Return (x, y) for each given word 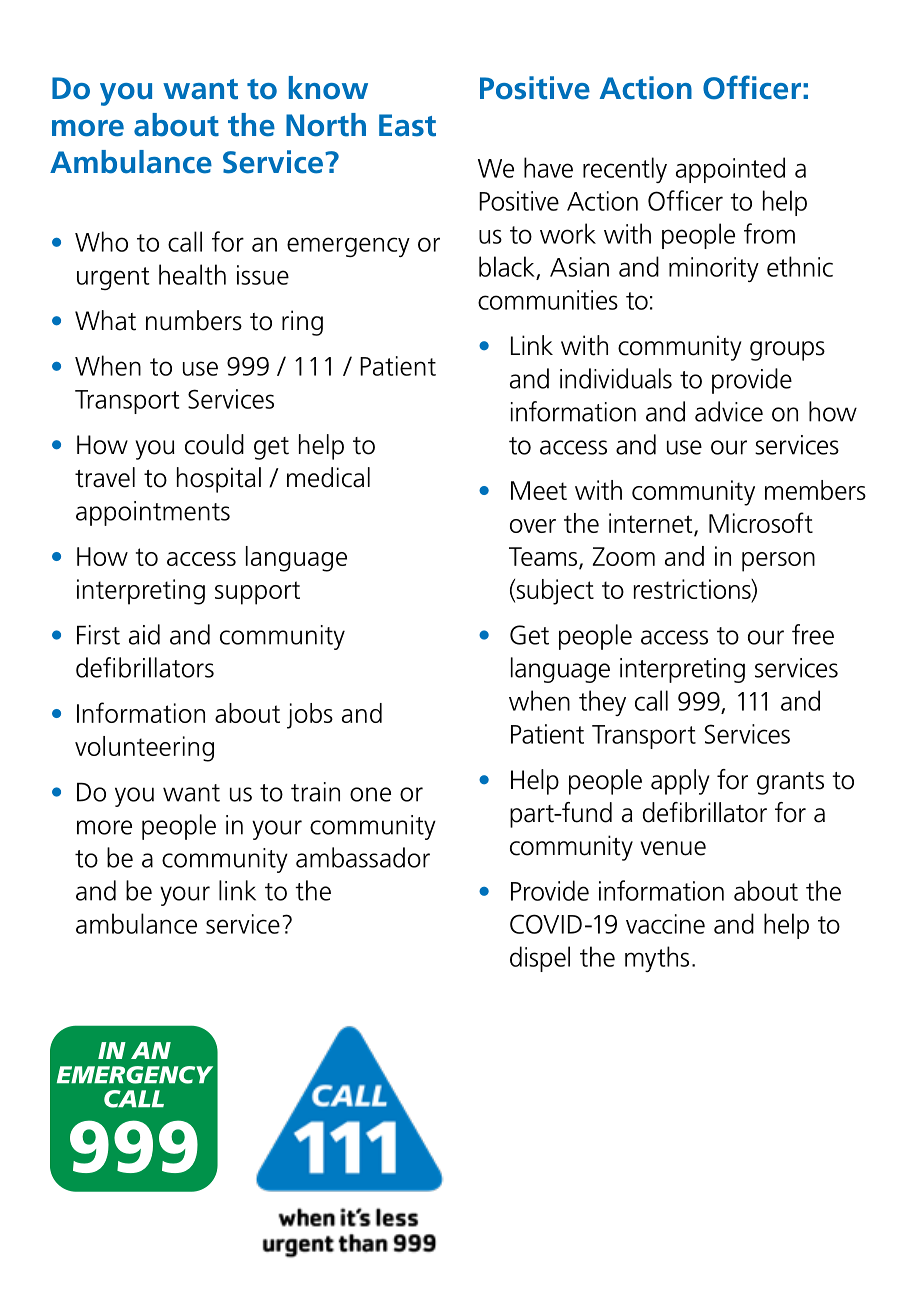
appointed (730, 170)
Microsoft (761, 522)
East (407, 125)
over (533, 526)
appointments (153, 513)
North (326, 125)
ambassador (363, 857)
